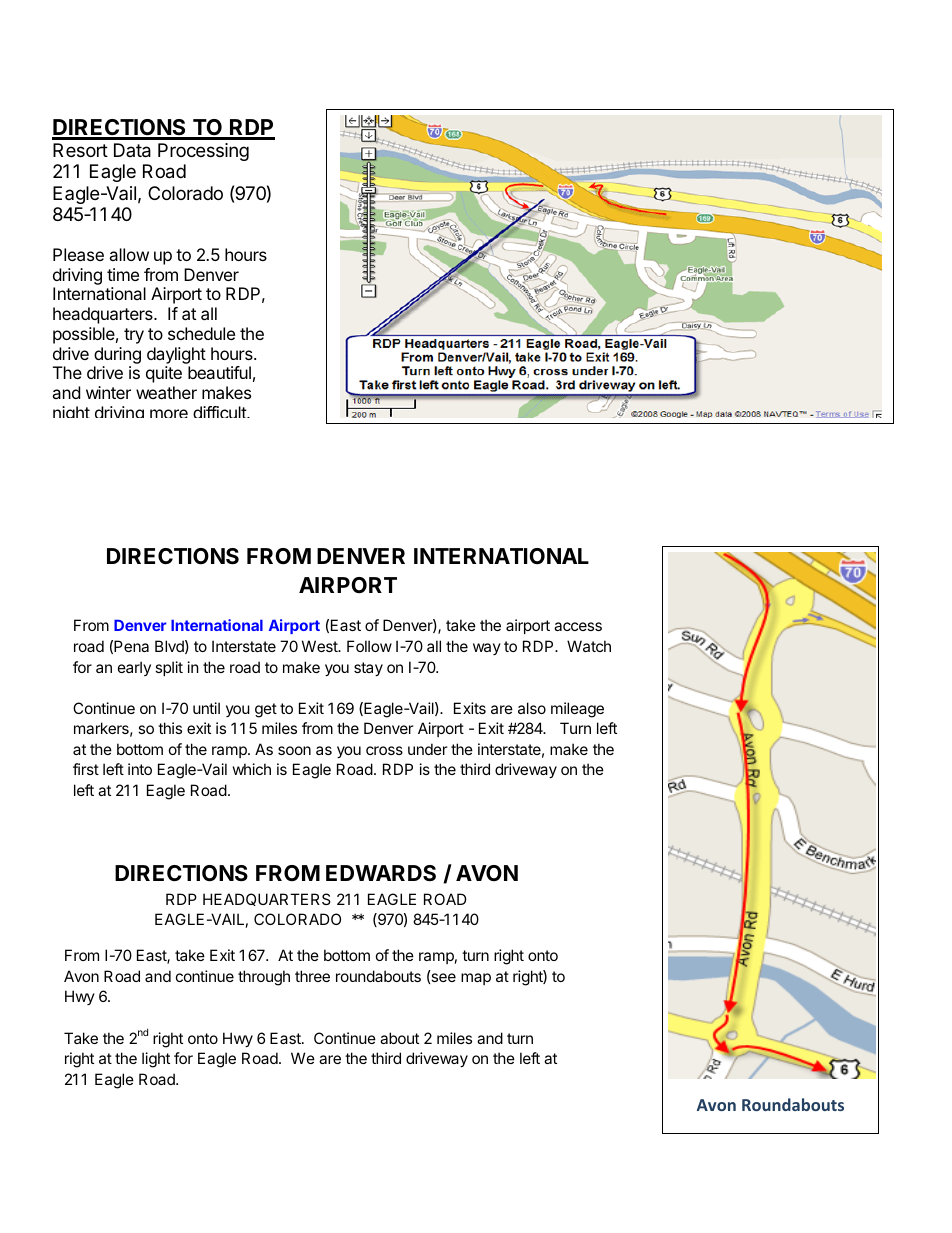  I want to click on allow, so click(129, 254).
